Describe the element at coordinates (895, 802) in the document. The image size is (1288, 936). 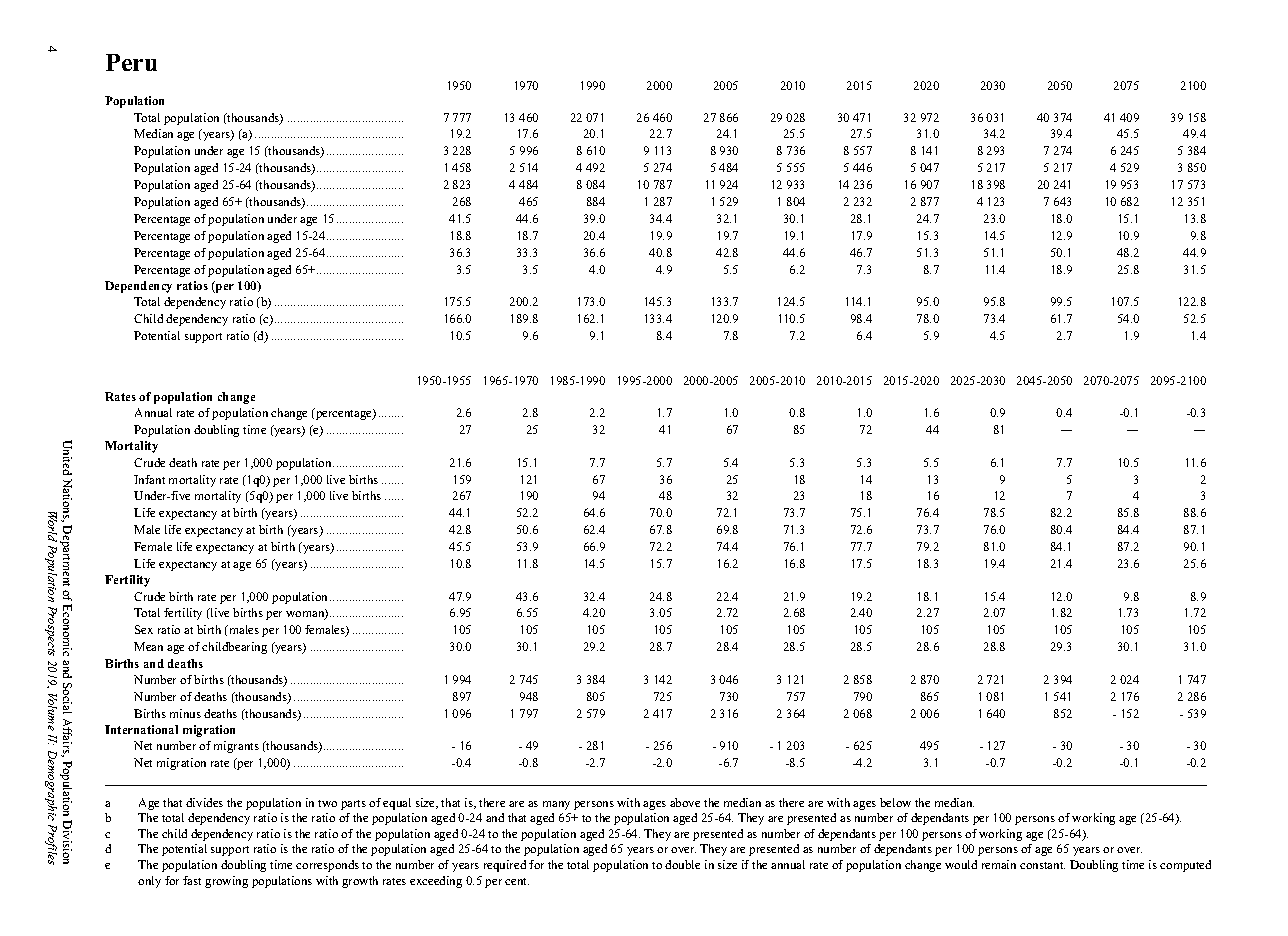
I see `below` at that location.
